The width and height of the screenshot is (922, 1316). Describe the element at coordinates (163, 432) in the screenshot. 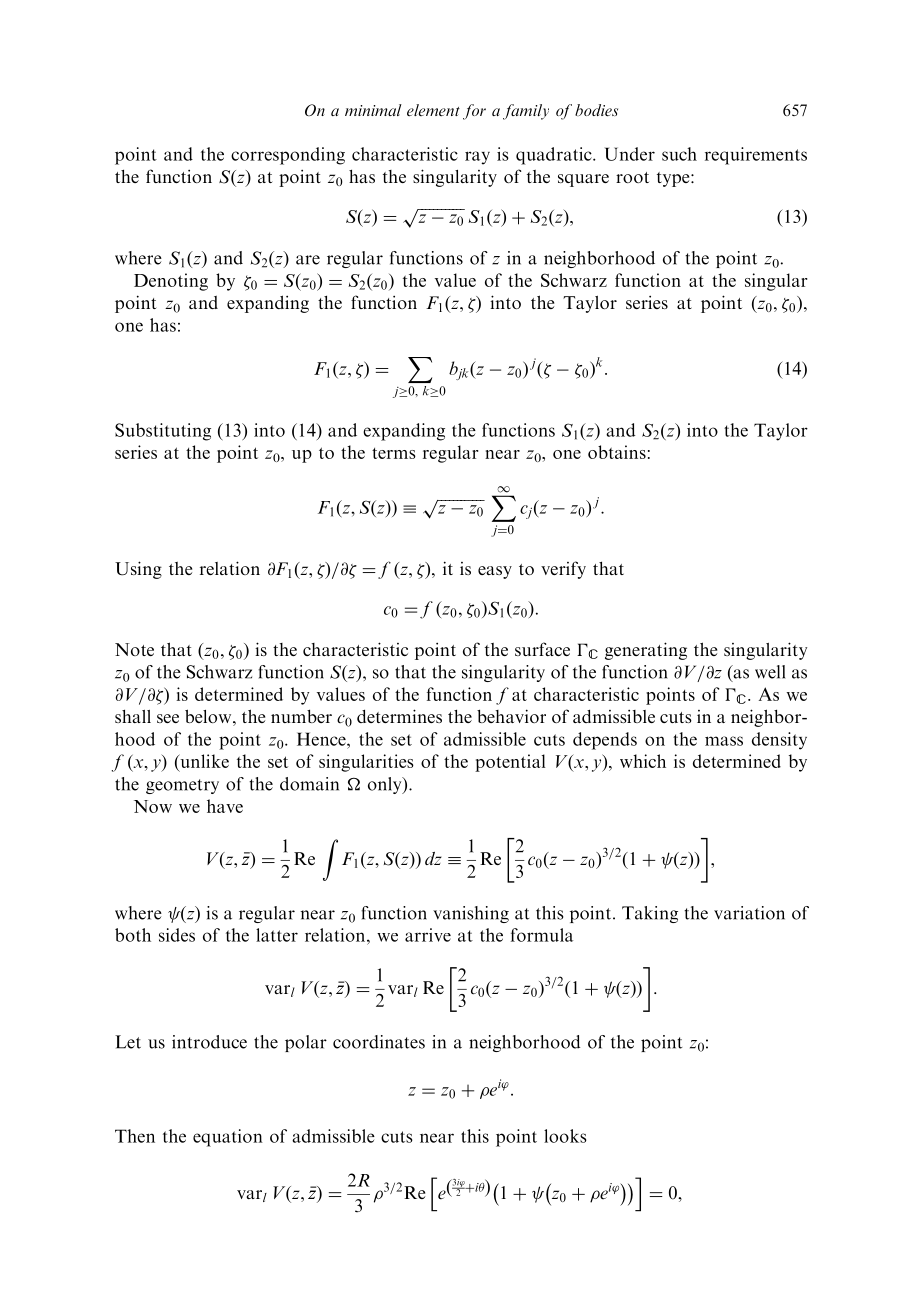

I see `Substituting` at that location.
